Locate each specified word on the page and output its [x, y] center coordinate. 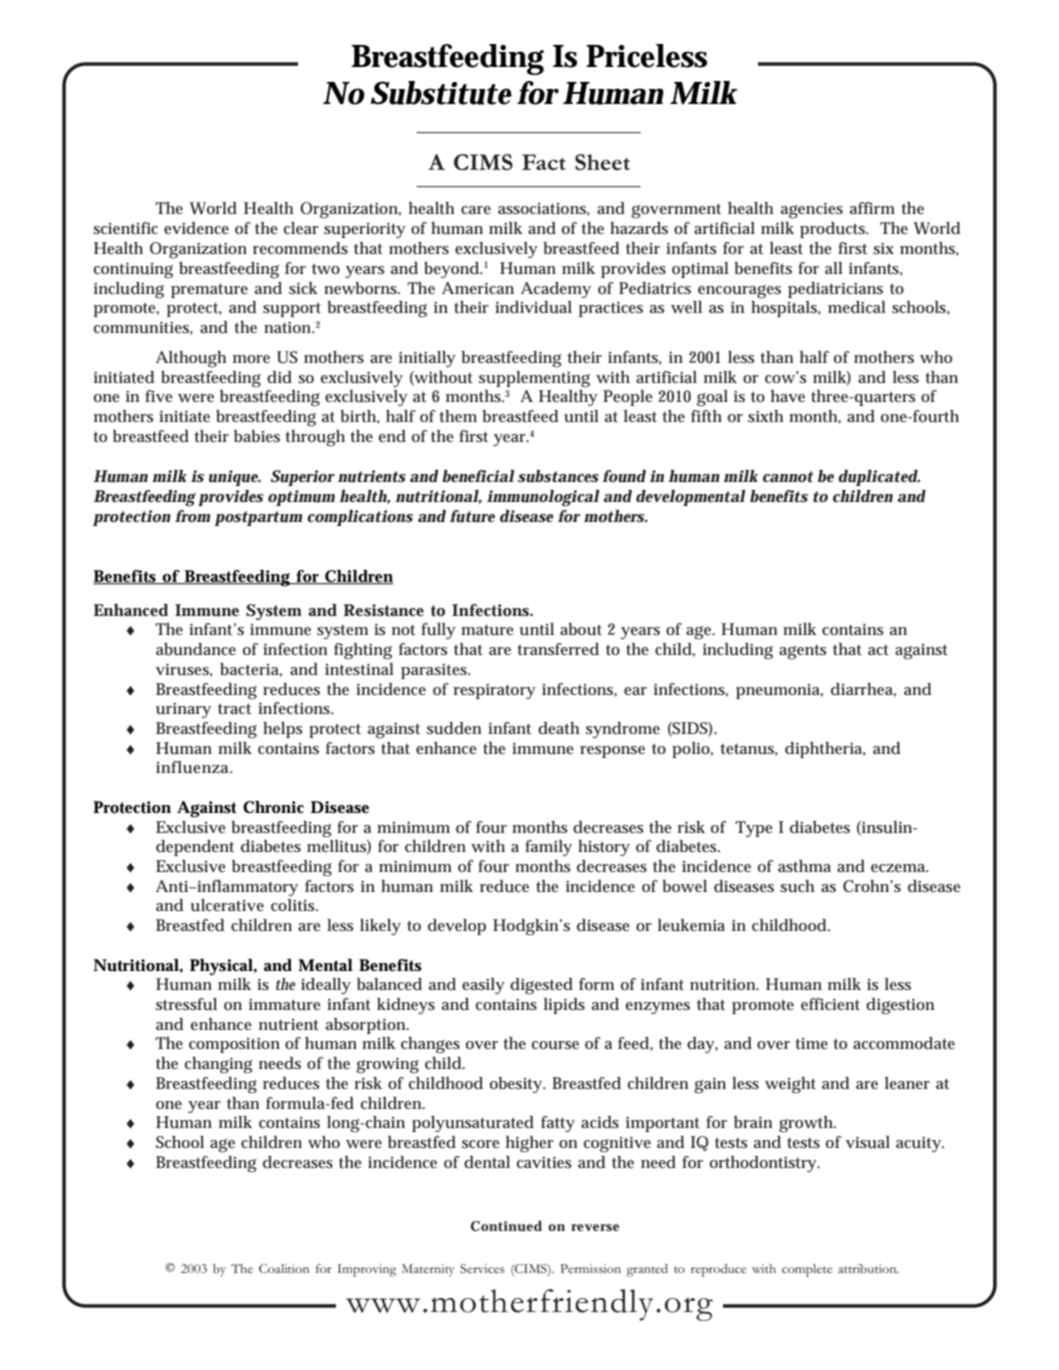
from [192, 516]
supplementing [534, 379]
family [548, 848]
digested [541, 986]
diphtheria [825, 750]
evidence [196, 228]
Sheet [602, 162]
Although [191, 359]
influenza [194, 767]
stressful [186, 1004]
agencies [812, 211]
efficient [830, 1004]
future [472, 516]
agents [803, 652]
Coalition [284, 1268]
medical [857, 307]
